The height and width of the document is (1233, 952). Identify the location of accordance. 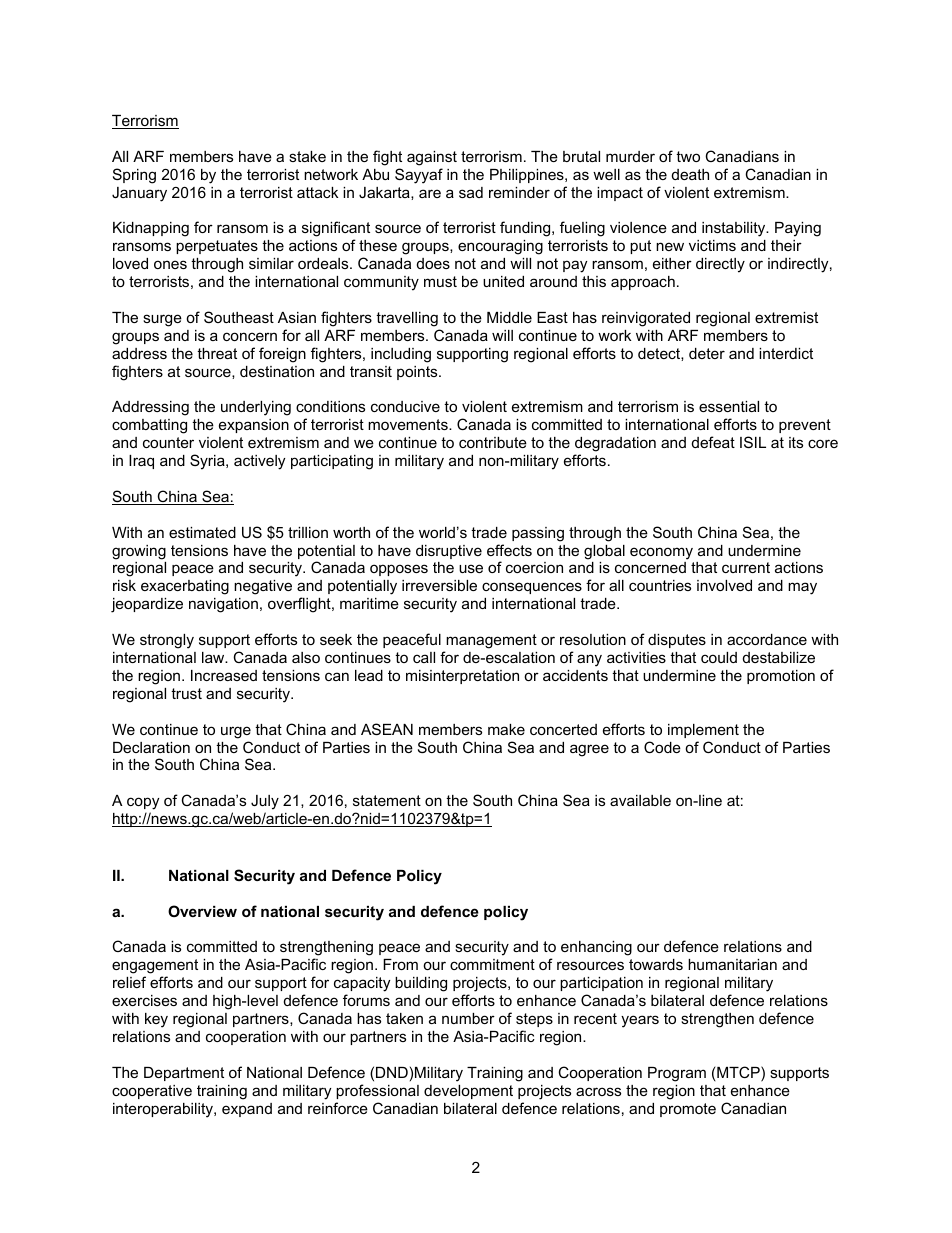
(767, 639).
